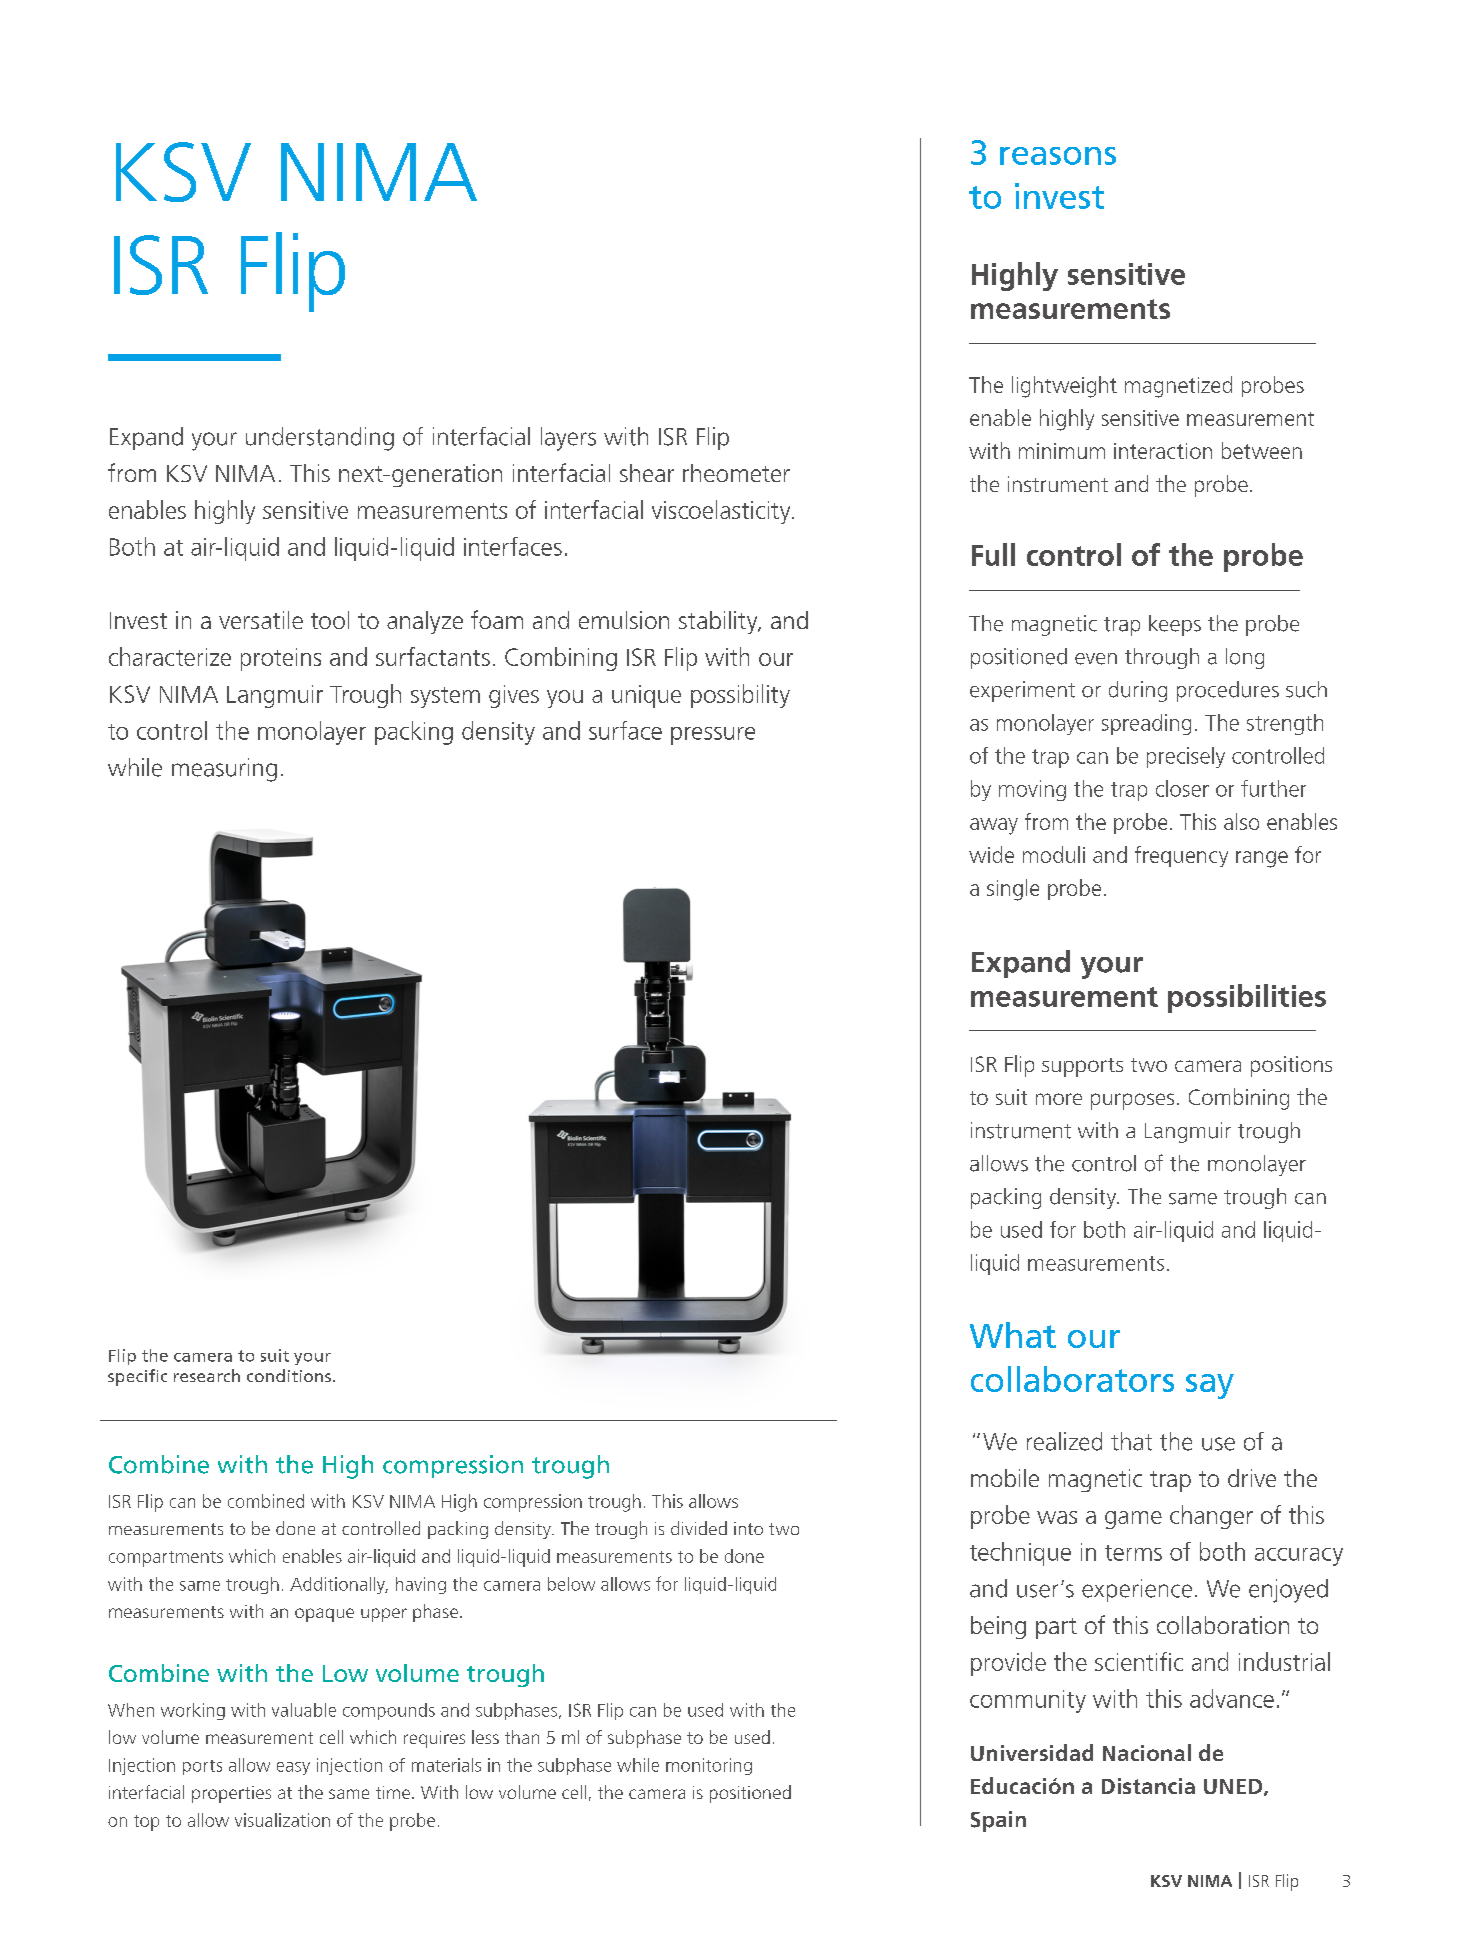 This screenshot has height=1938, width=1459. I want to click on possibilities, so click(1247, 998).
